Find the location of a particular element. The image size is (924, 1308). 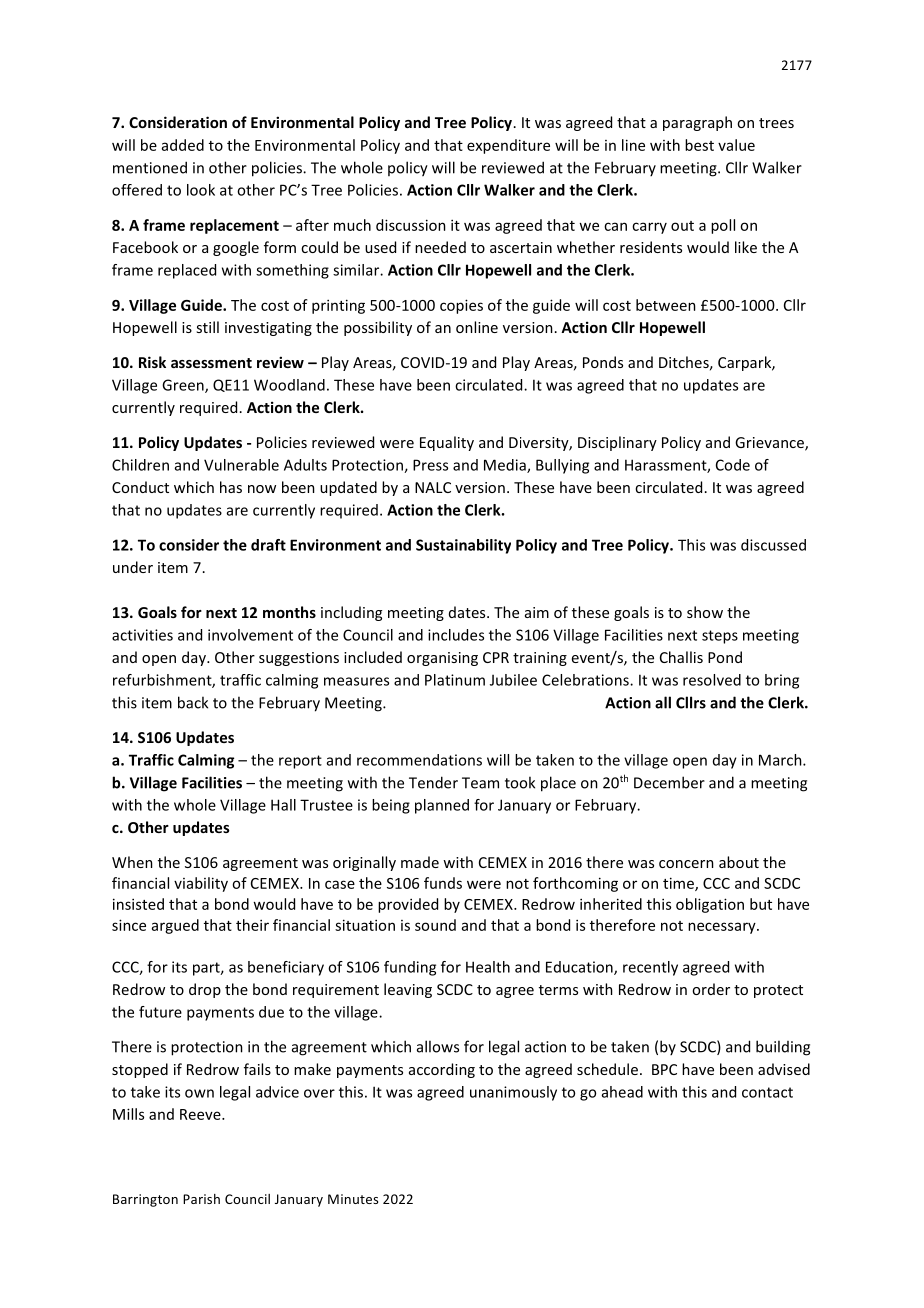

Green is located at coordinates (184, 386).
